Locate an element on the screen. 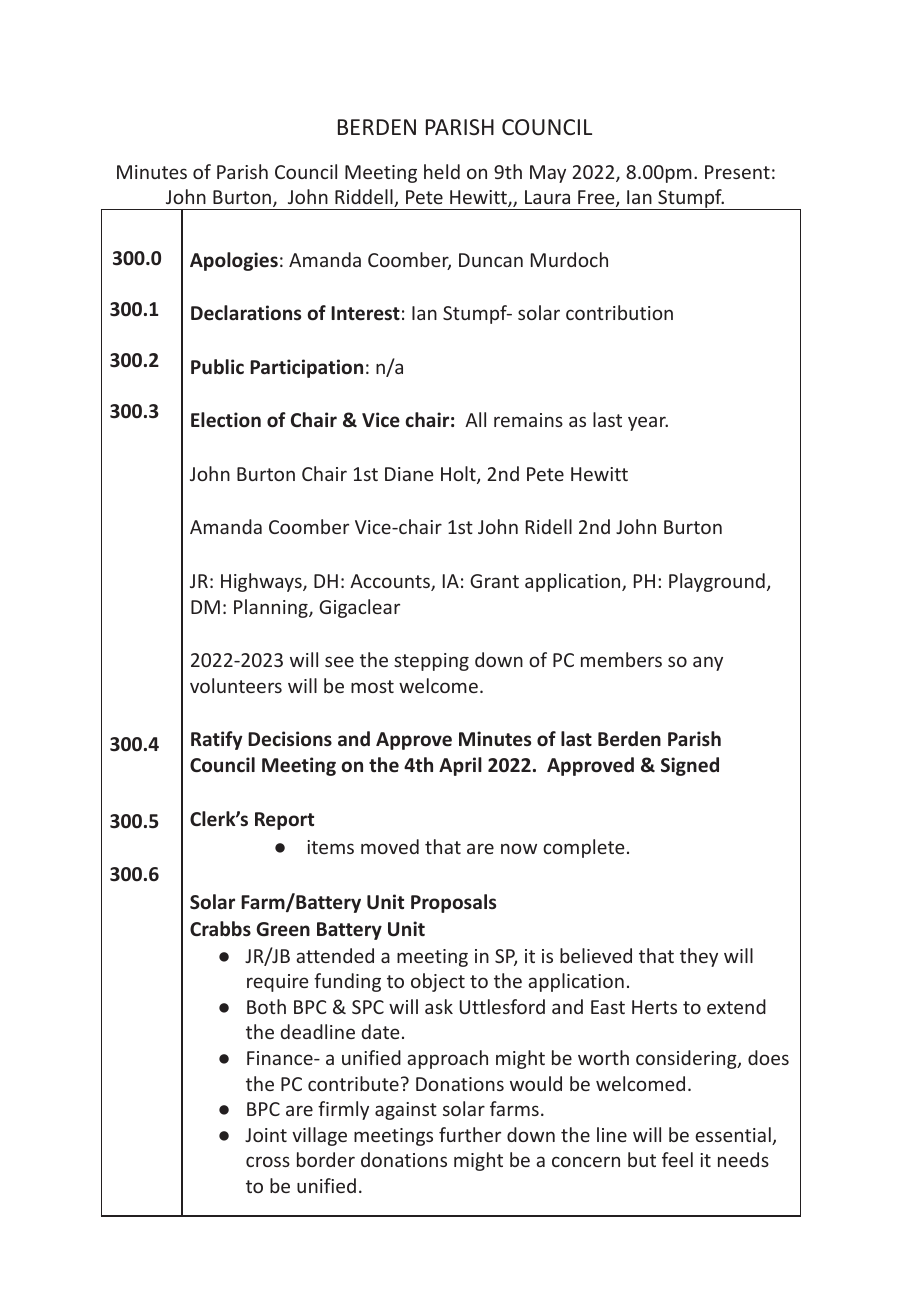  Highways is located at coordinates (262, 582).
